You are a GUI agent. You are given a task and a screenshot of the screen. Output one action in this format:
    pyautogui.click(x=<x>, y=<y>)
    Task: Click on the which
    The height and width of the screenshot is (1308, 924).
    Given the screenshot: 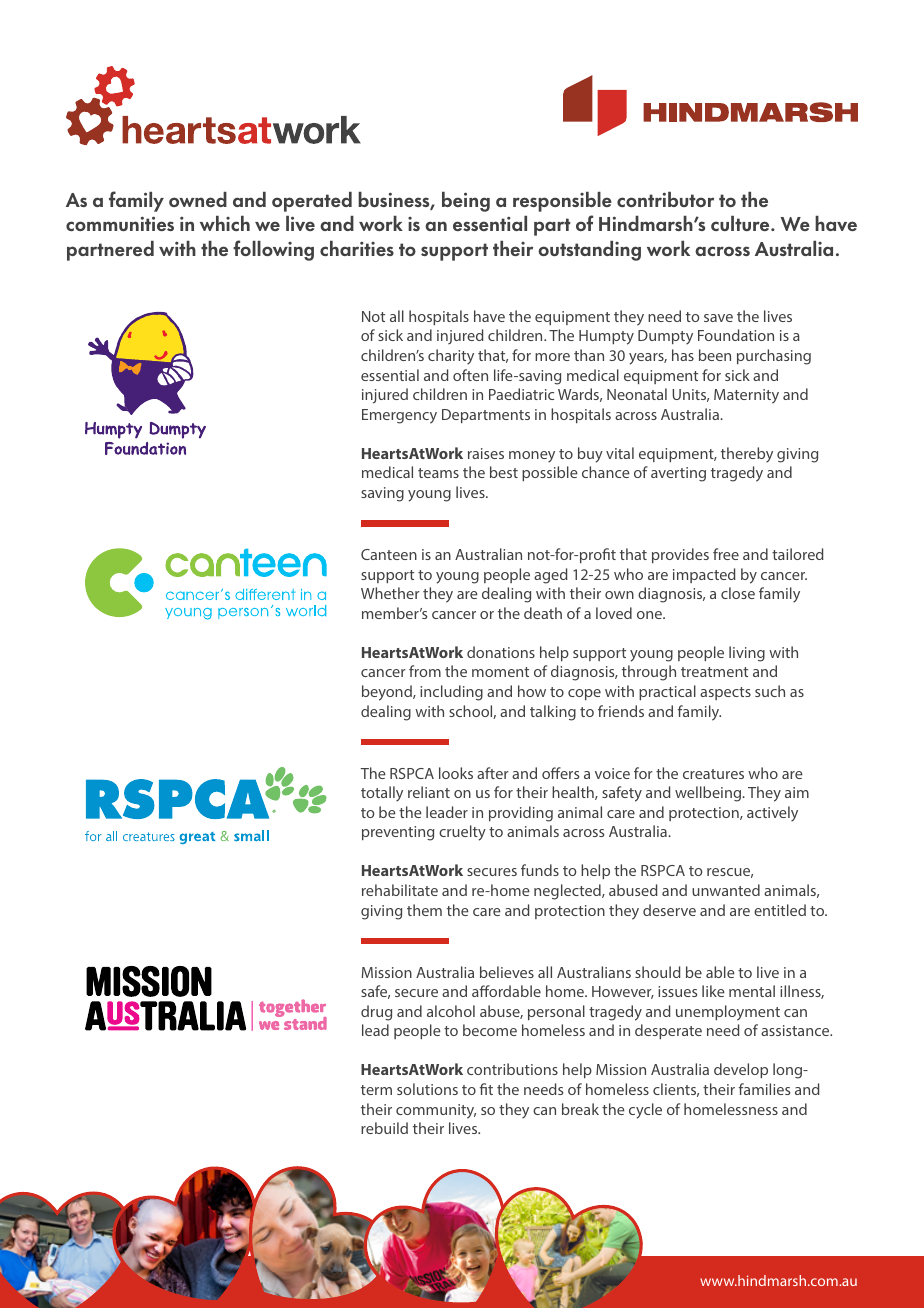 What is the action you would take?
    pyautogui.click(x=225, y=223)
